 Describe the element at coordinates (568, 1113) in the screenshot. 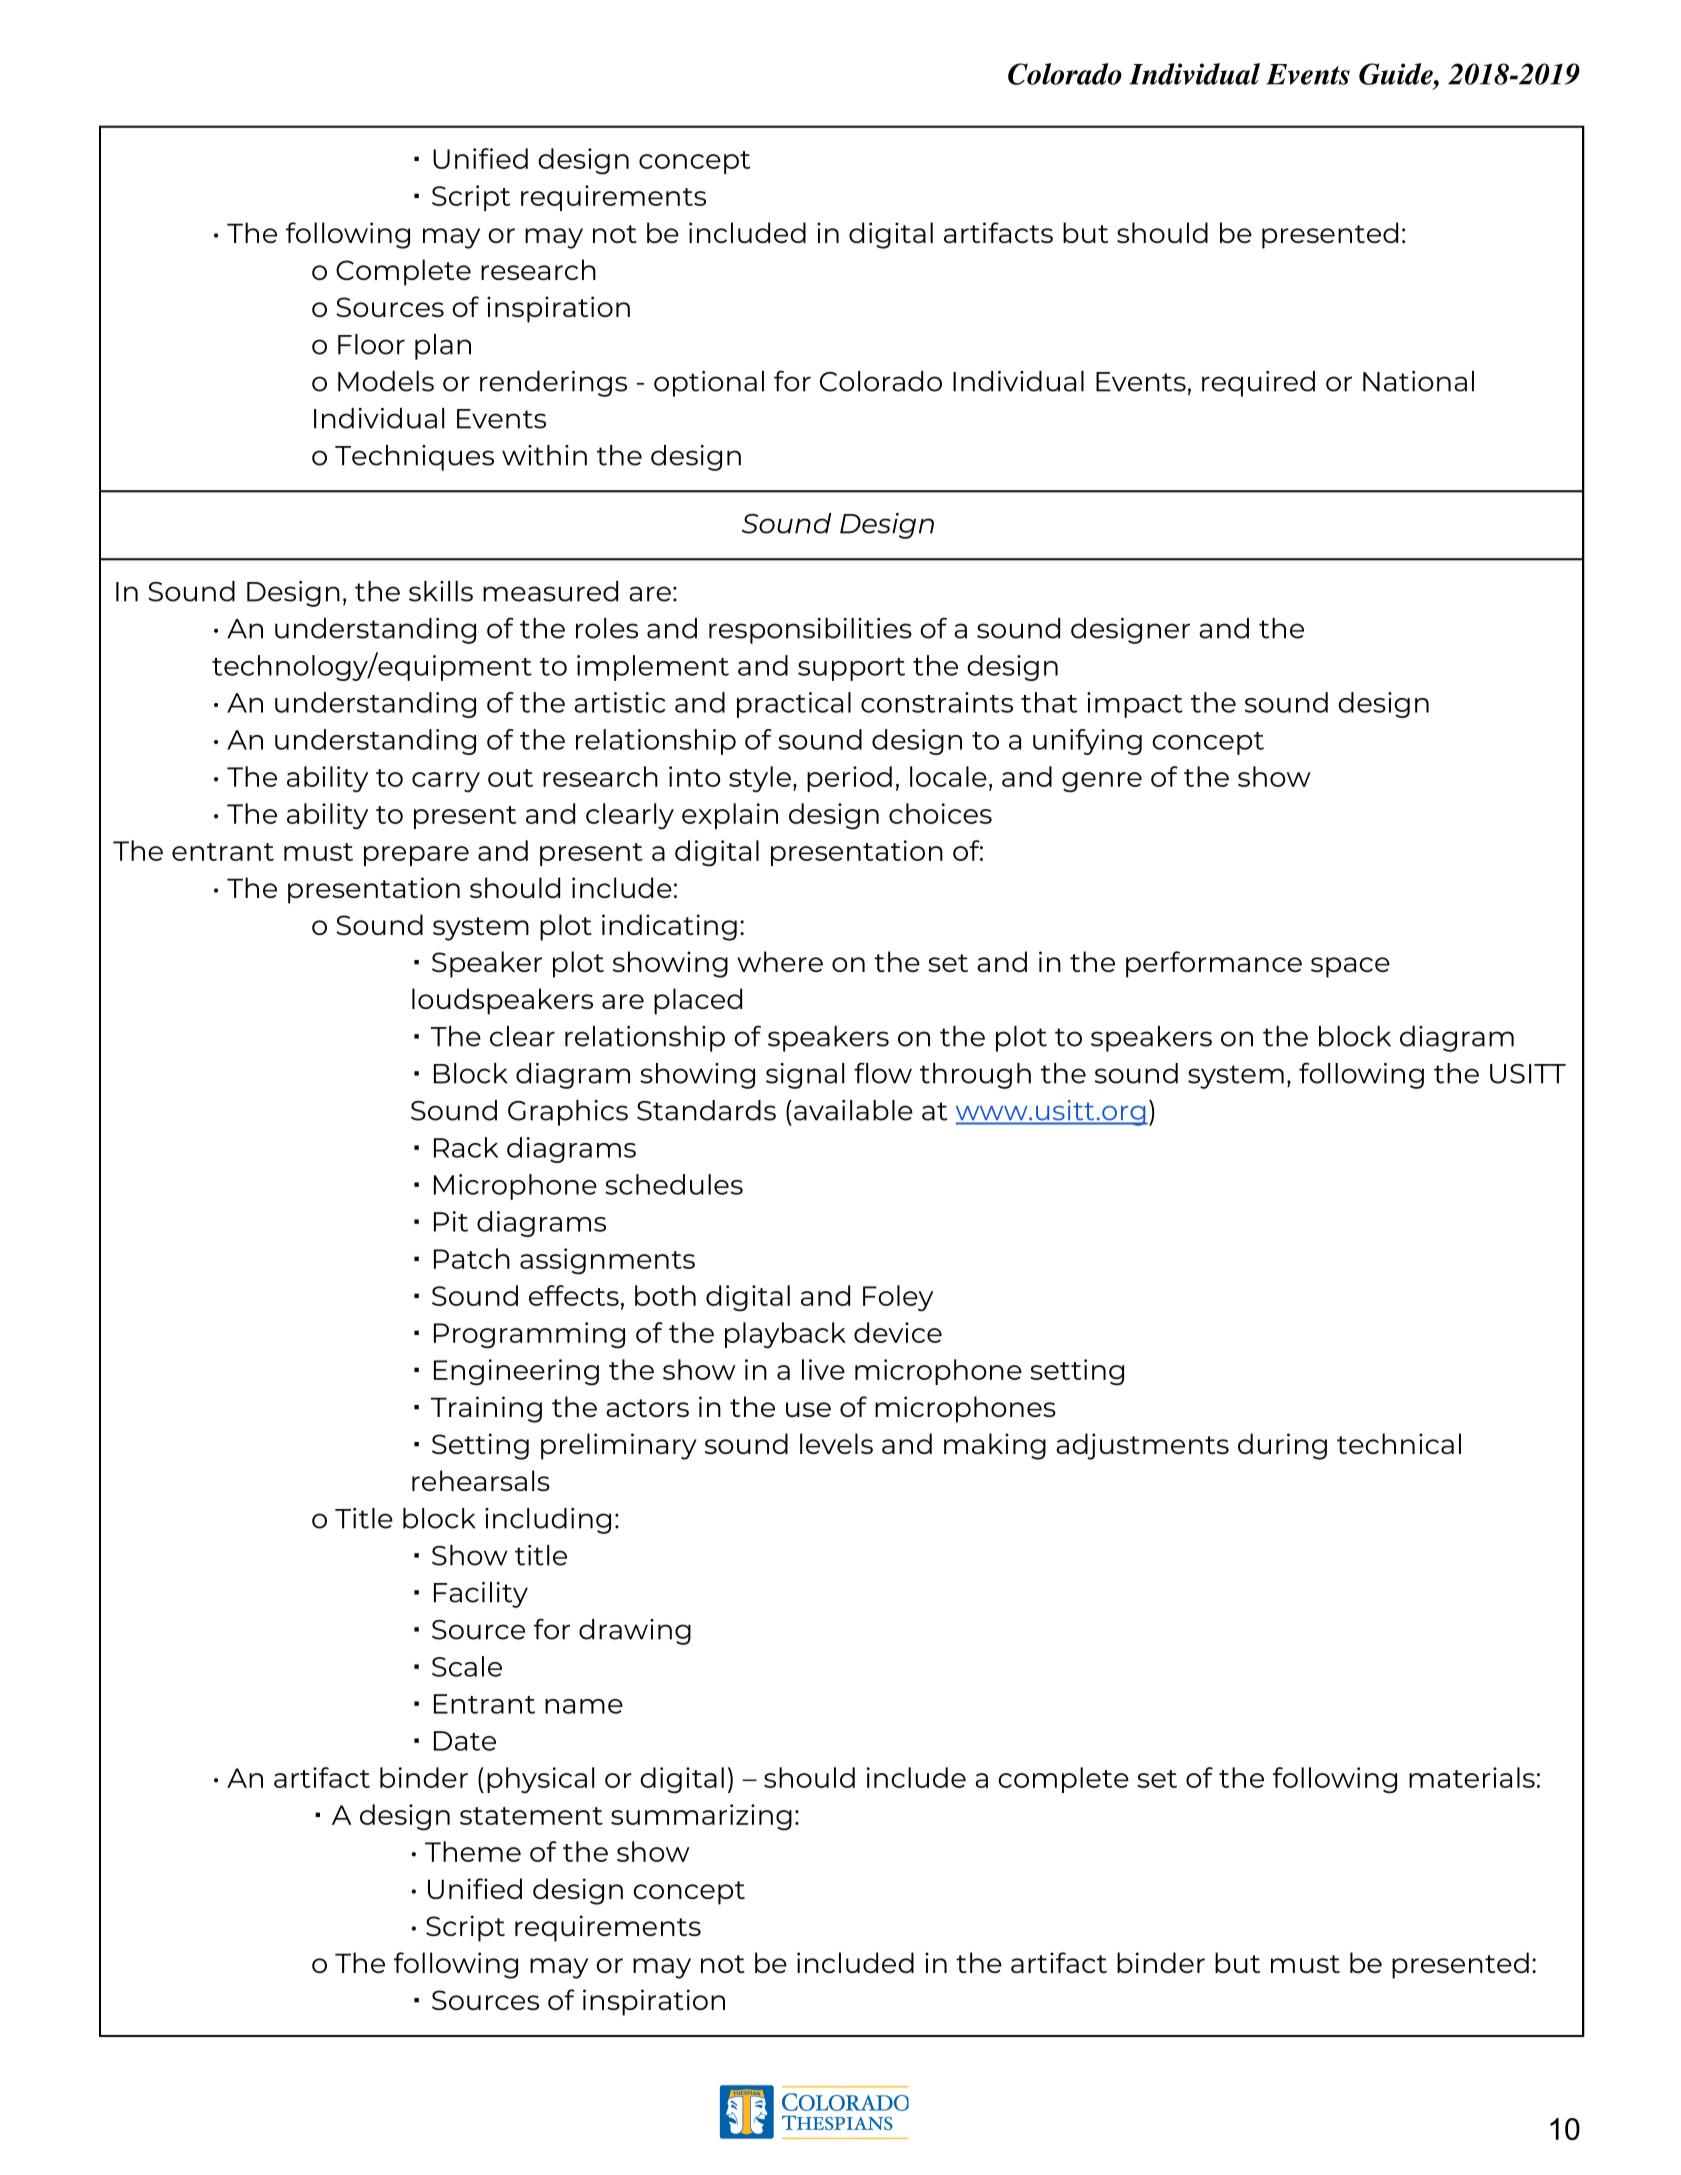

I see `Graphics` at that location.
